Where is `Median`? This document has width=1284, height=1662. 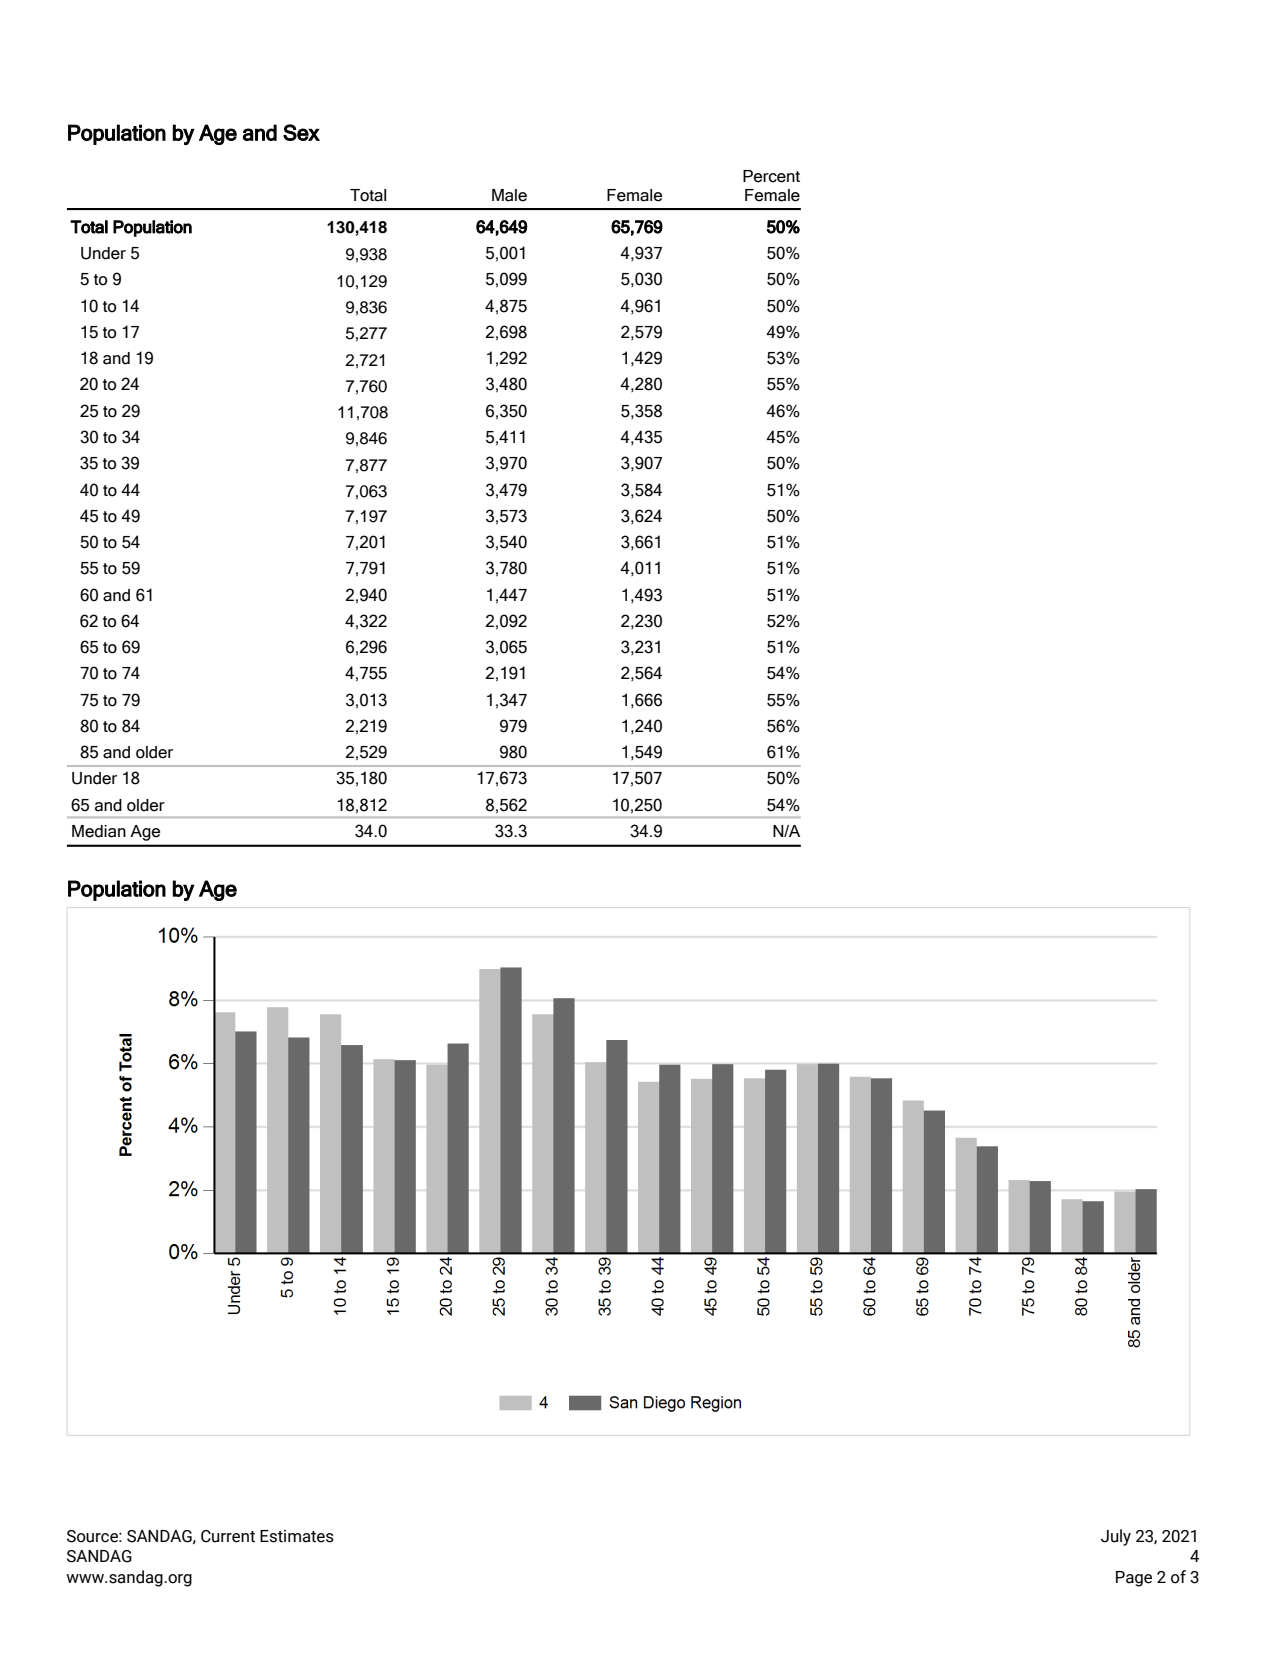 Median is located at coordinates (99, 831).
